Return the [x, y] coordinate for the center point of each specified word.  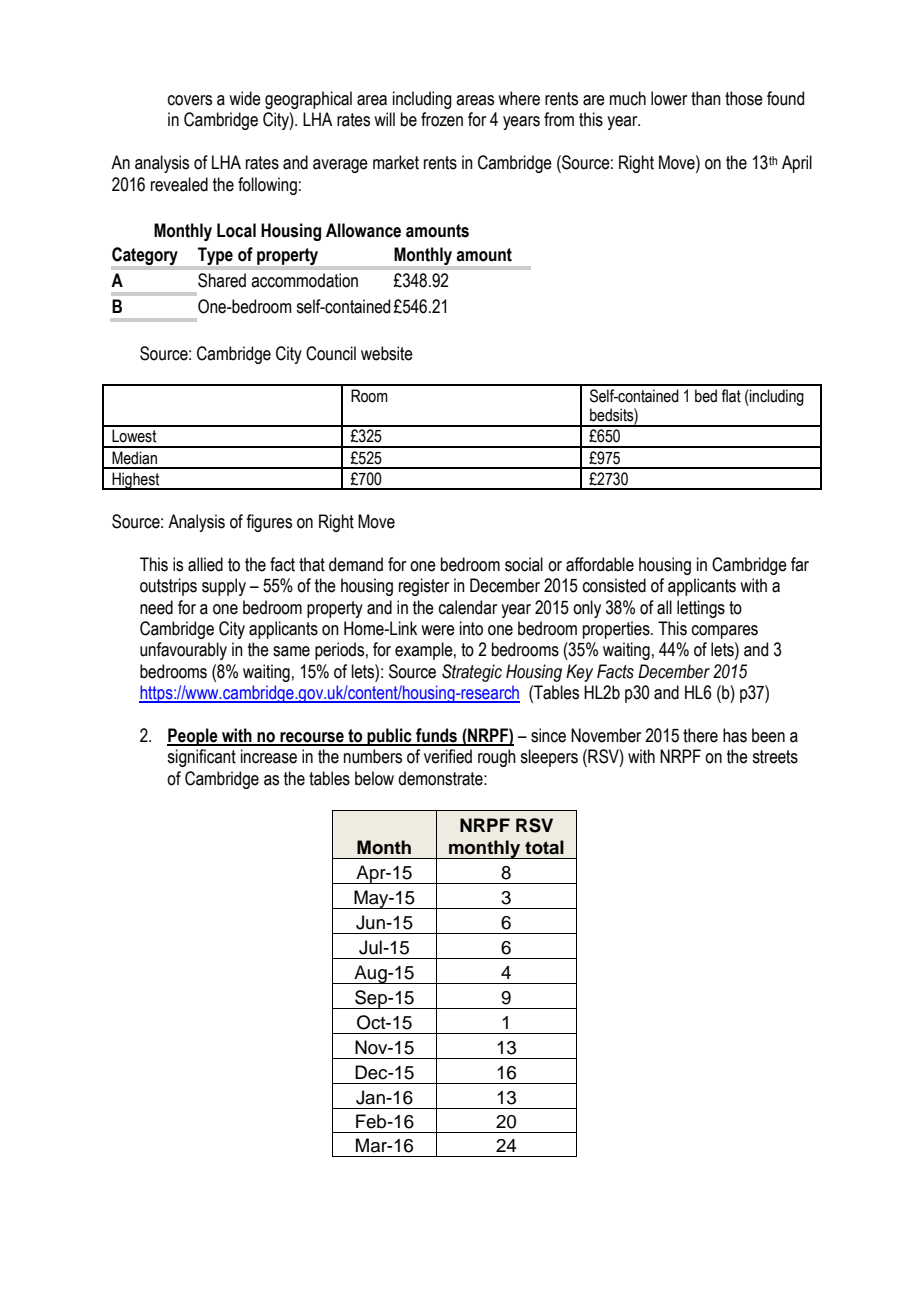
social [524, 564]
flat [731, 396]
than [706, 98]
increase [269, 756]
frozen [442, 119]
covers [190, 100]
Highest [136, 481]
